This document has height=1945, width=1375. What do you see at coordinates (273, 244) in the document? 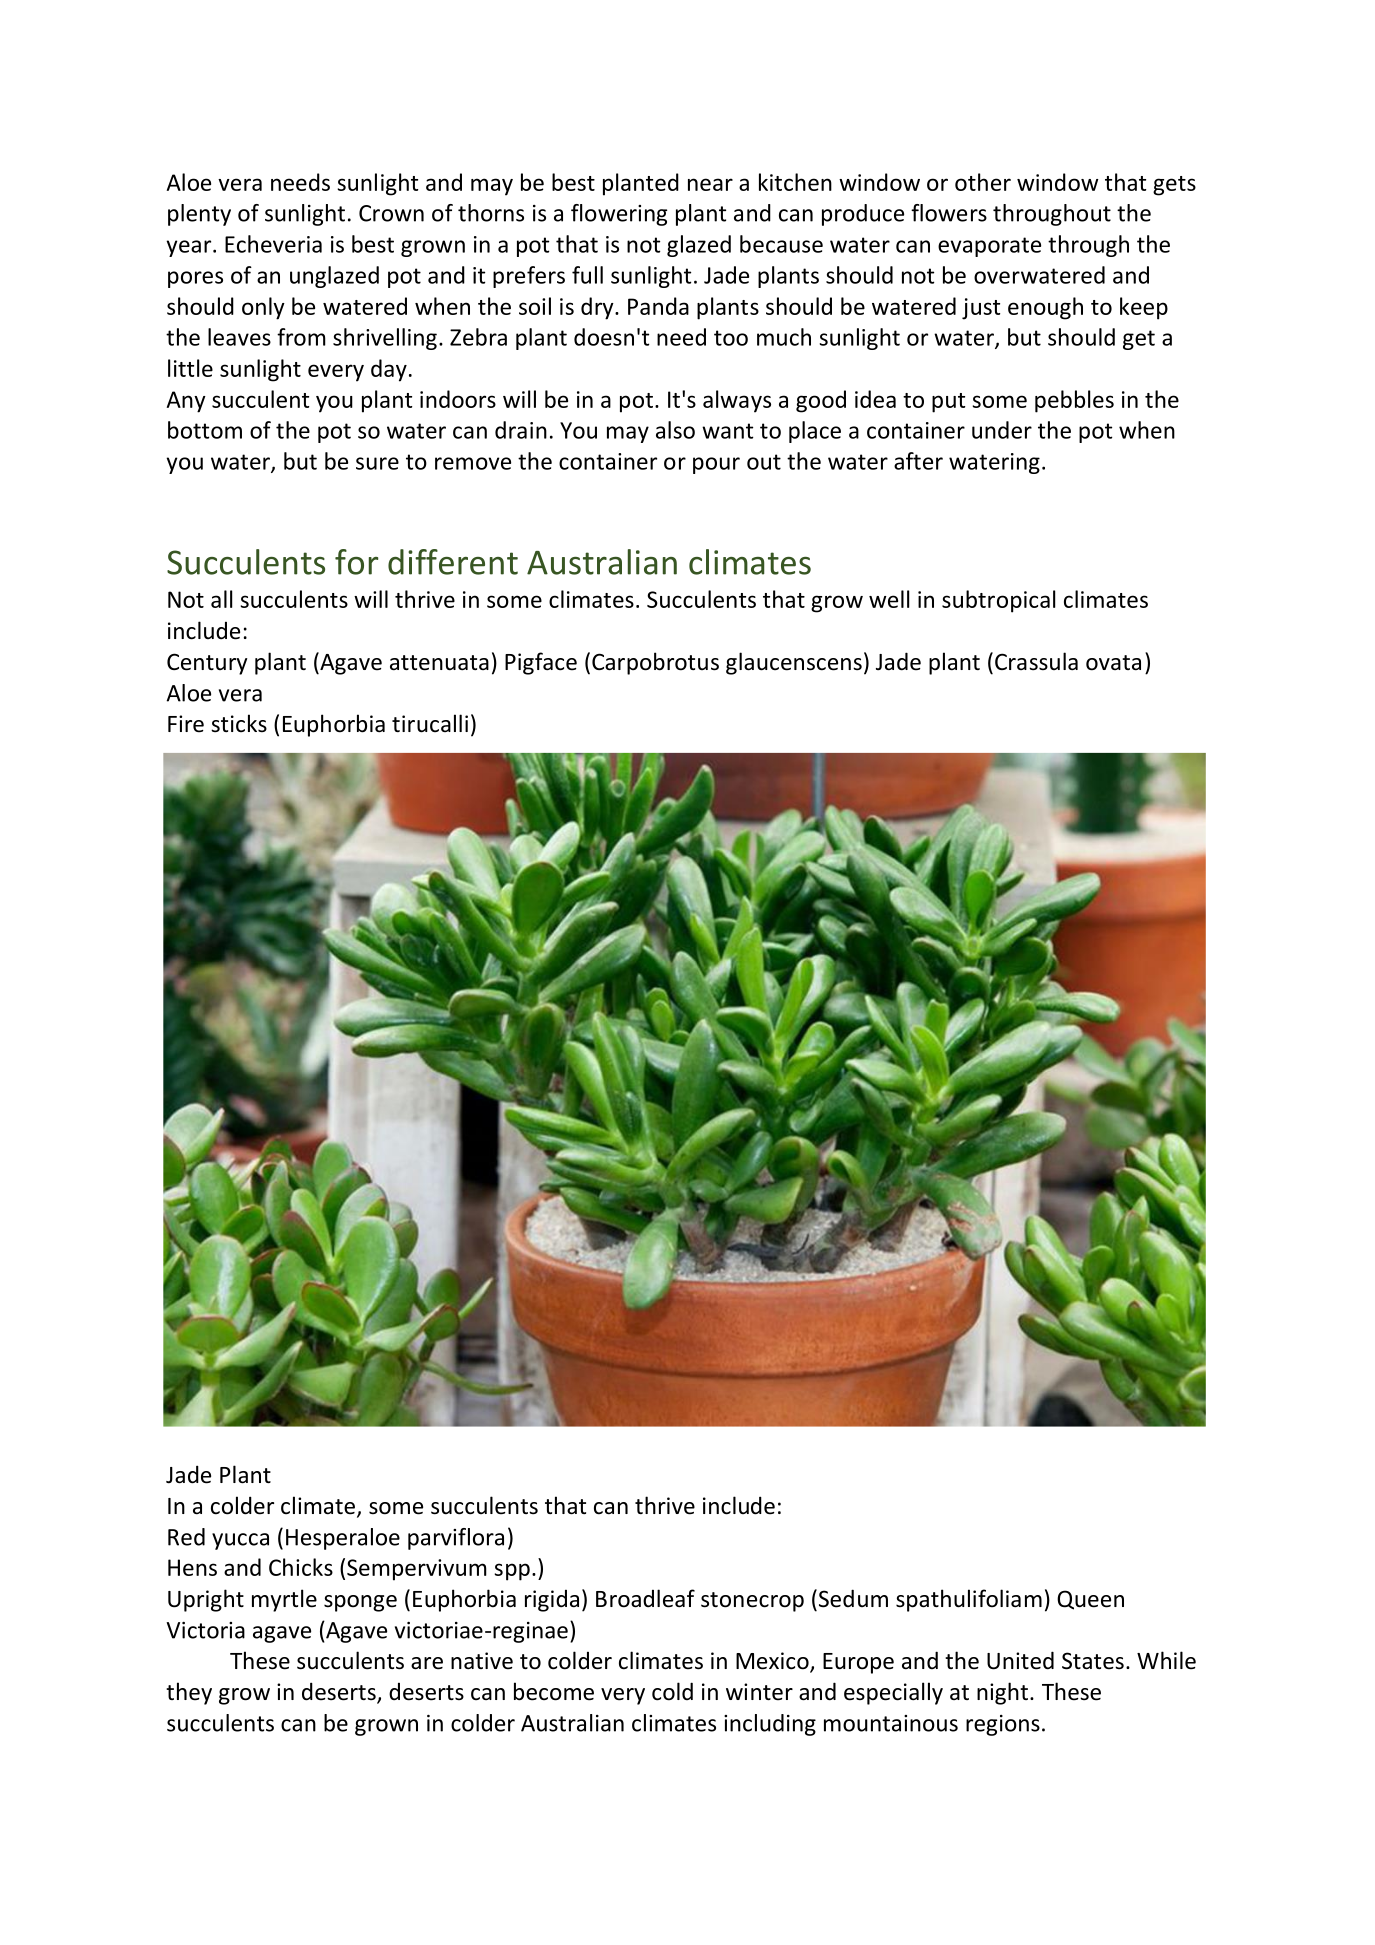
I see `Echeveria` at bounding box center [273, 244].
